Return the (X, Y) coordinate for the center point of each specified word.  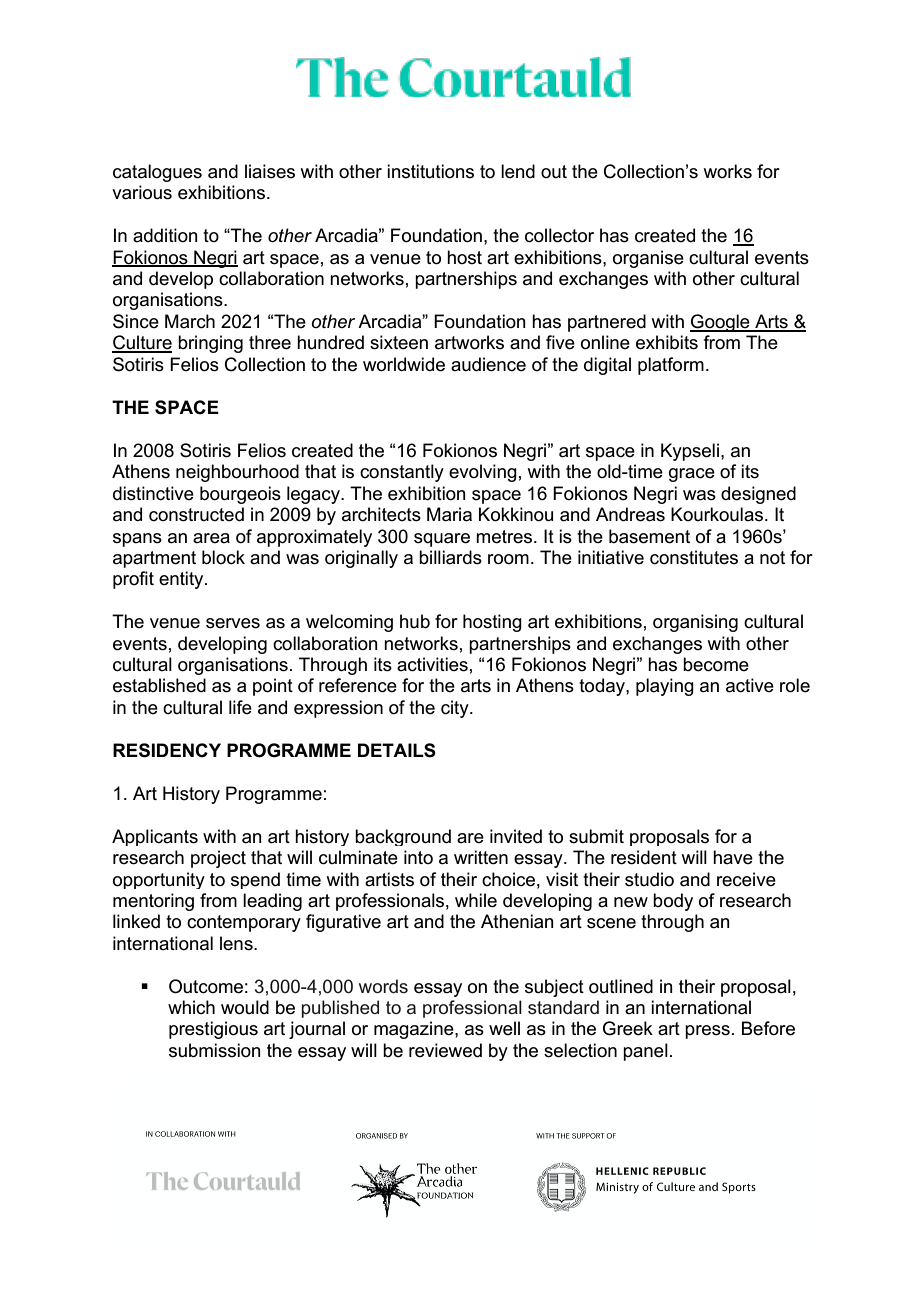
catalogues (157, 173)
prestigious (213, 1030)
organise (648, 259)
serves (233, 623)
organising (695, 623)
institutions (430, 171)
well (504, 1028)
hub (415, 621)
